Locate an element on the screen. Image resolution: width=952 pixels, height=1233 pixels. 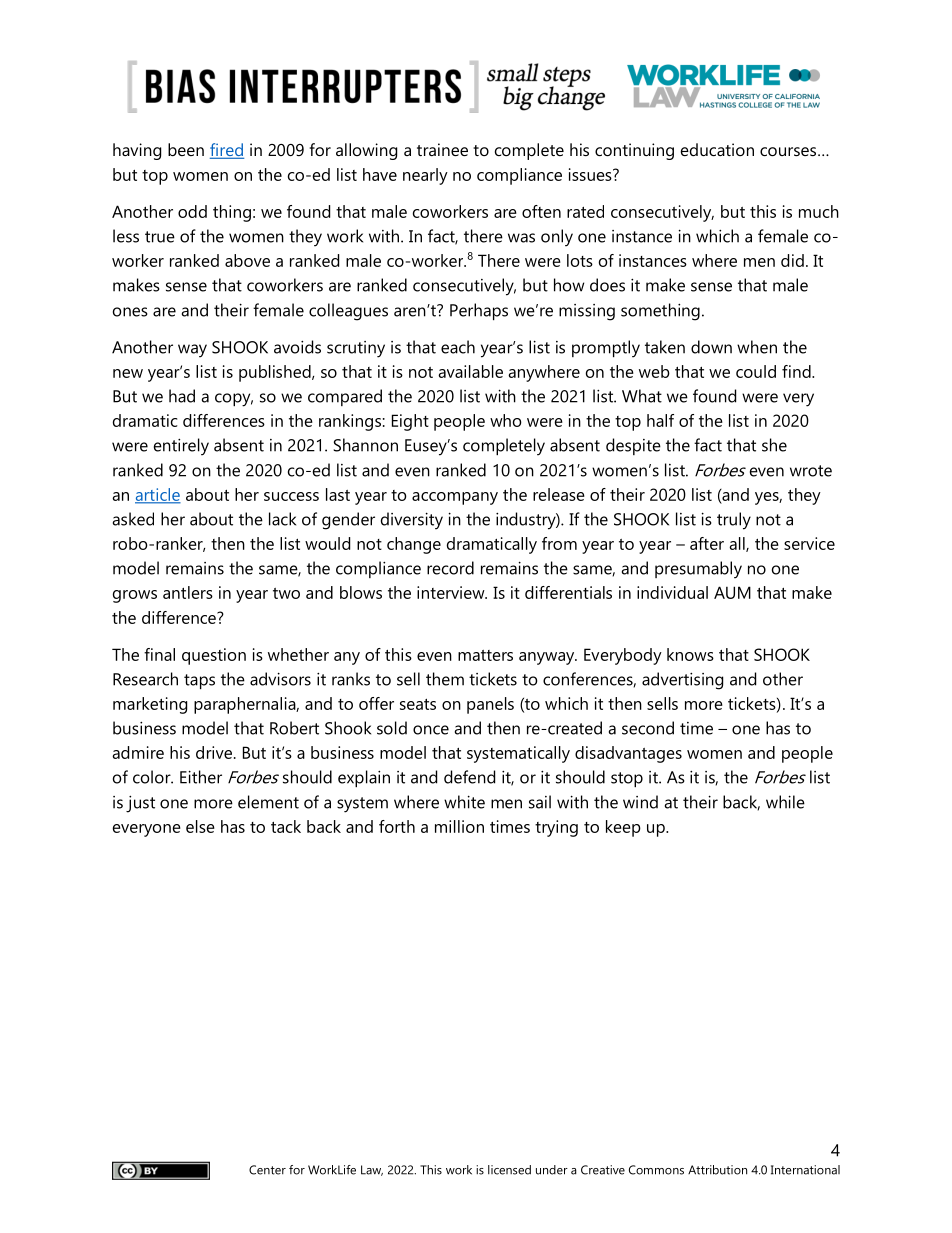
million is located at coordinates (459, 826).
